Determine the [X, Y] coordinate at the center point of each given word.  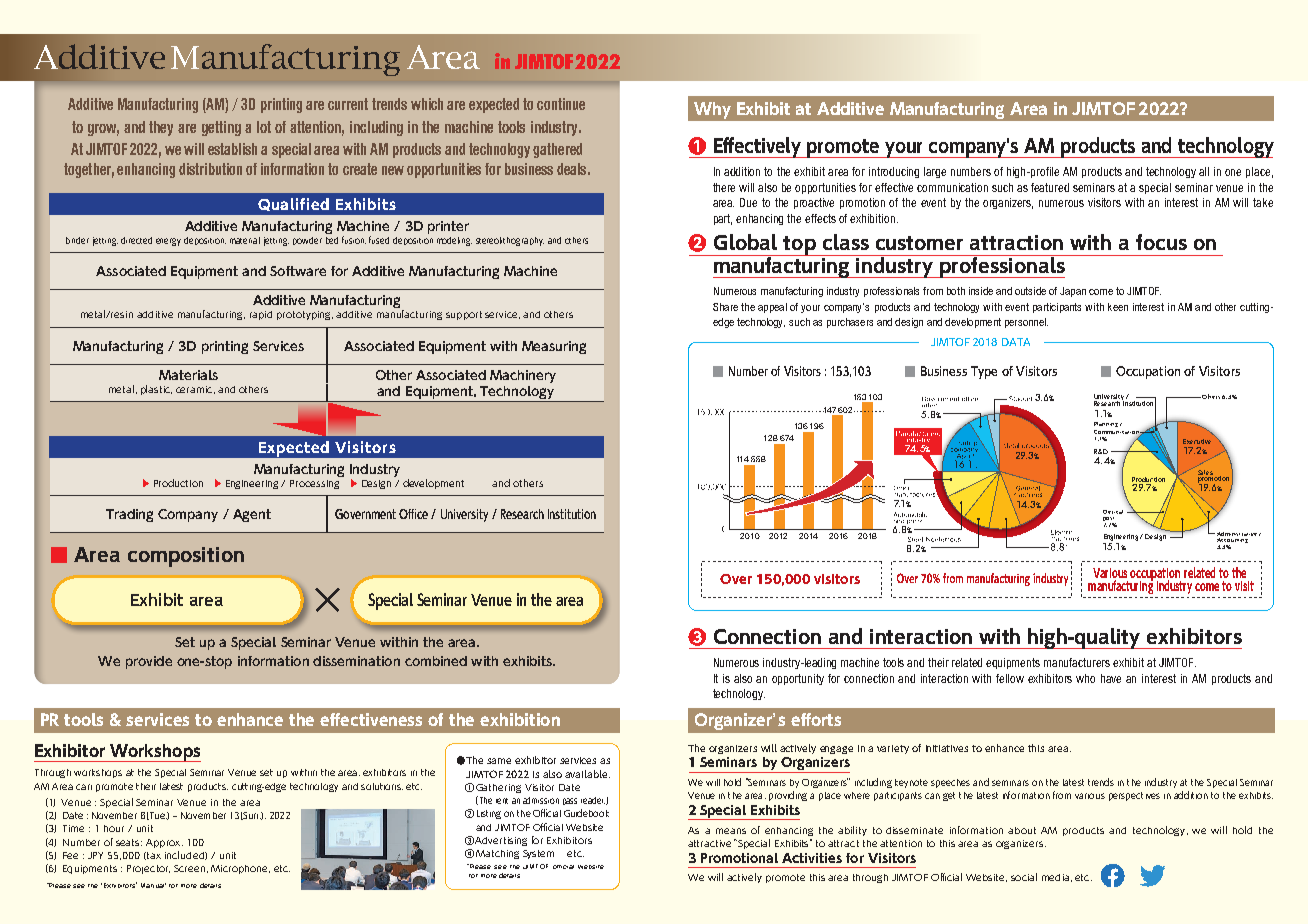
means [731, 831]
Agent [252, 515]
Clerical [1113, 512]
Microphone [240, 869]
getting [221, 128]
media [1055, 877]
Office [413, 514]
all [1204, 171]
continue [561, 104]
